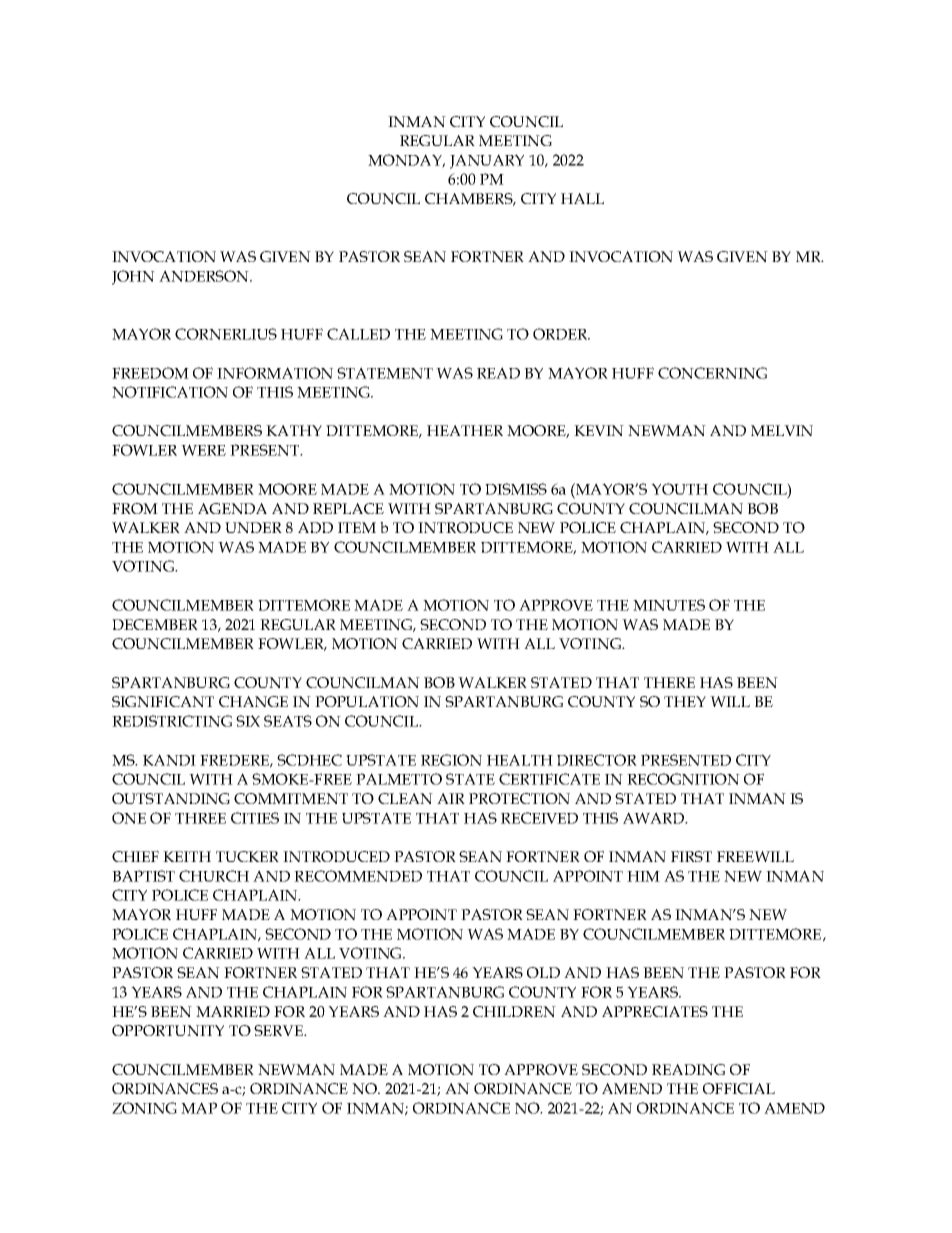 Image resolution: width=952 pixels, height=1233 pixels. What do you see at coordinates (451, 798) in the screenshot?
I see `AIR` at bounding box center [451, 798].
